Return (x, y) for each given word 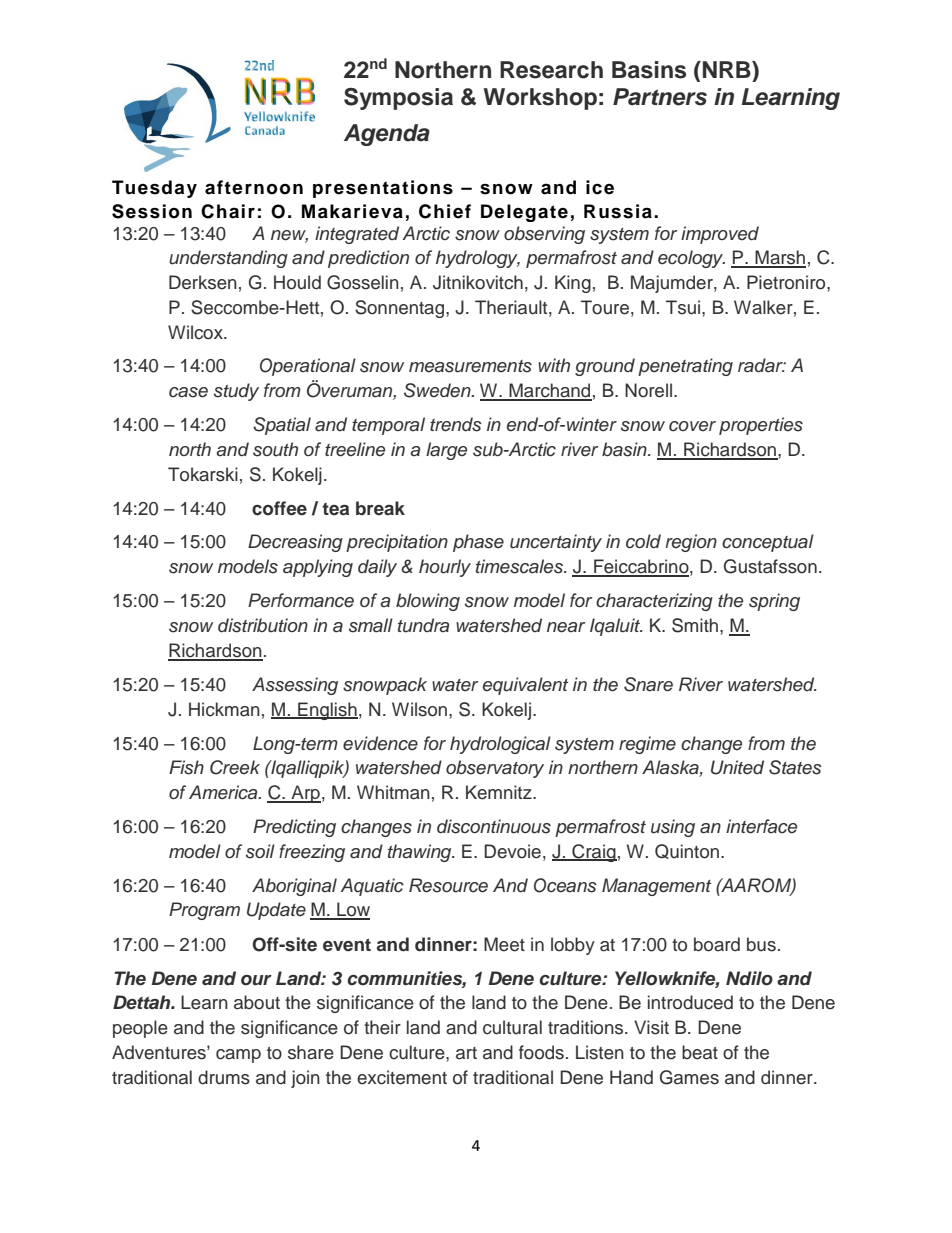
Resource (448, 885)
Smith (695, 625)
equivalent (525, 686)
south (275, 449)
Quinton (688, 851)
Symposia (398, 99)
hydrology (478, 259)
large (446, 451)
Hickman (224, 709)
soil (260, 851)
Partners (660, 97)
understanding (228, 259)
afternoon (254, 187)
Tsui (684, 307)
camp (238, 1056)
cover (692, 426)
